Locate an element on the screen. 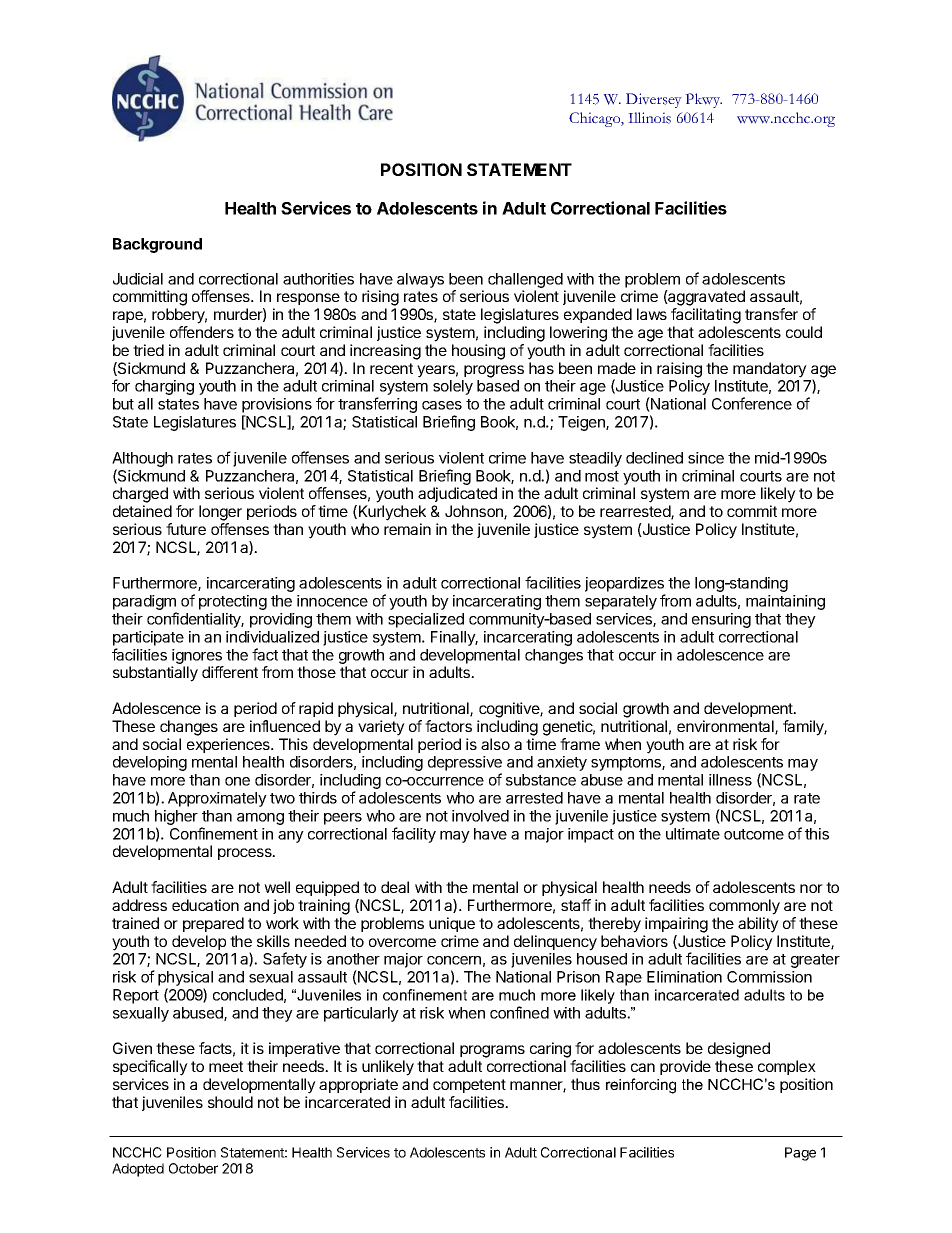 The width and height of the screenshot is (952, 1233). October is located at coordinates (193, 1168).
